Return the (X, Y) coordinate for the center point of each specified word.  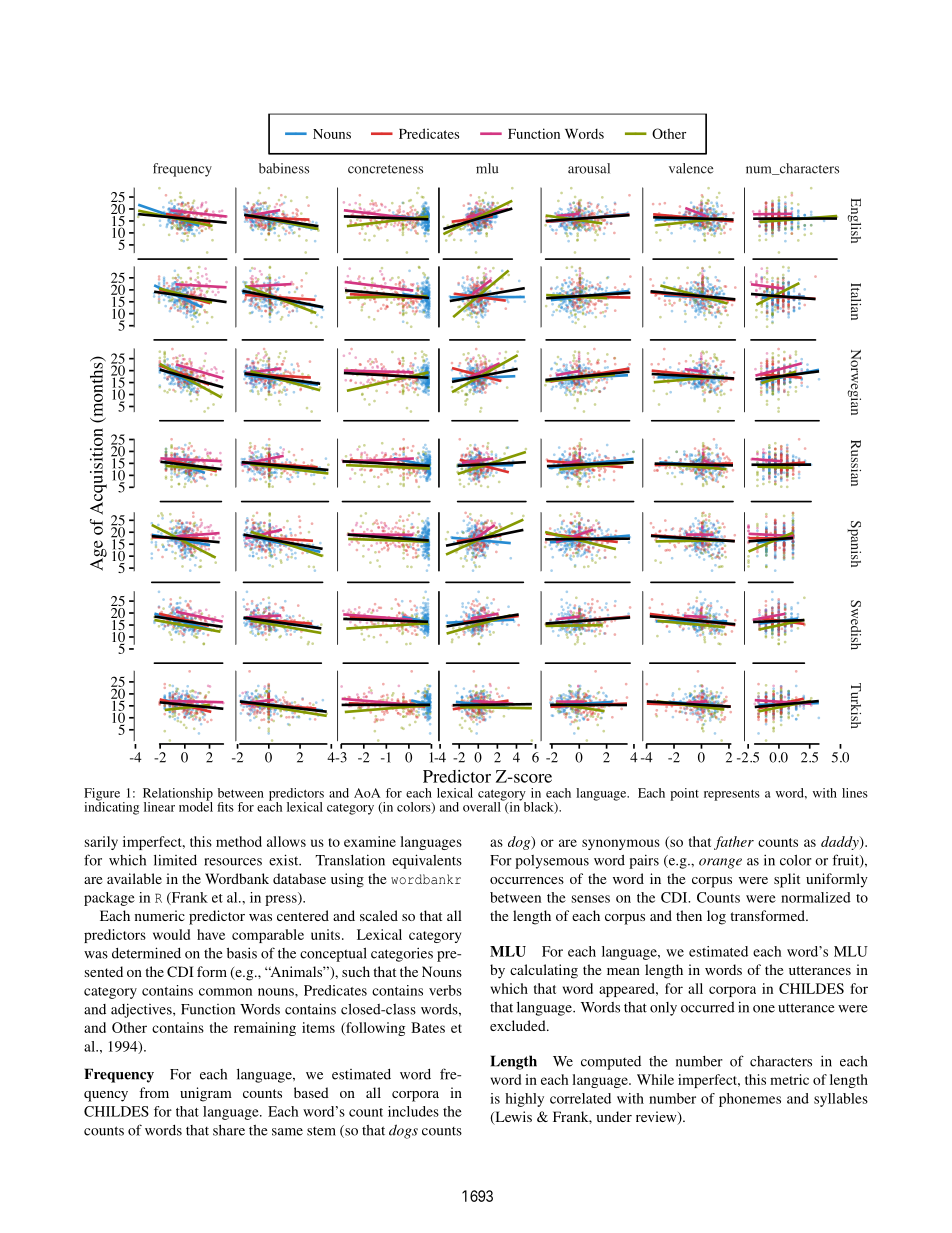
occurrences (527, 880)
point (684, 794)
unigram (206, 1094)
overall (483, 805)
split (787, 880)
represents (732, 795)
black (538, 806)
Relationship (178, 795)
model (196, 805)
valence (691, 168)
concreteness (385, 169)
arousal (589, 168)
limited (175, 860)
